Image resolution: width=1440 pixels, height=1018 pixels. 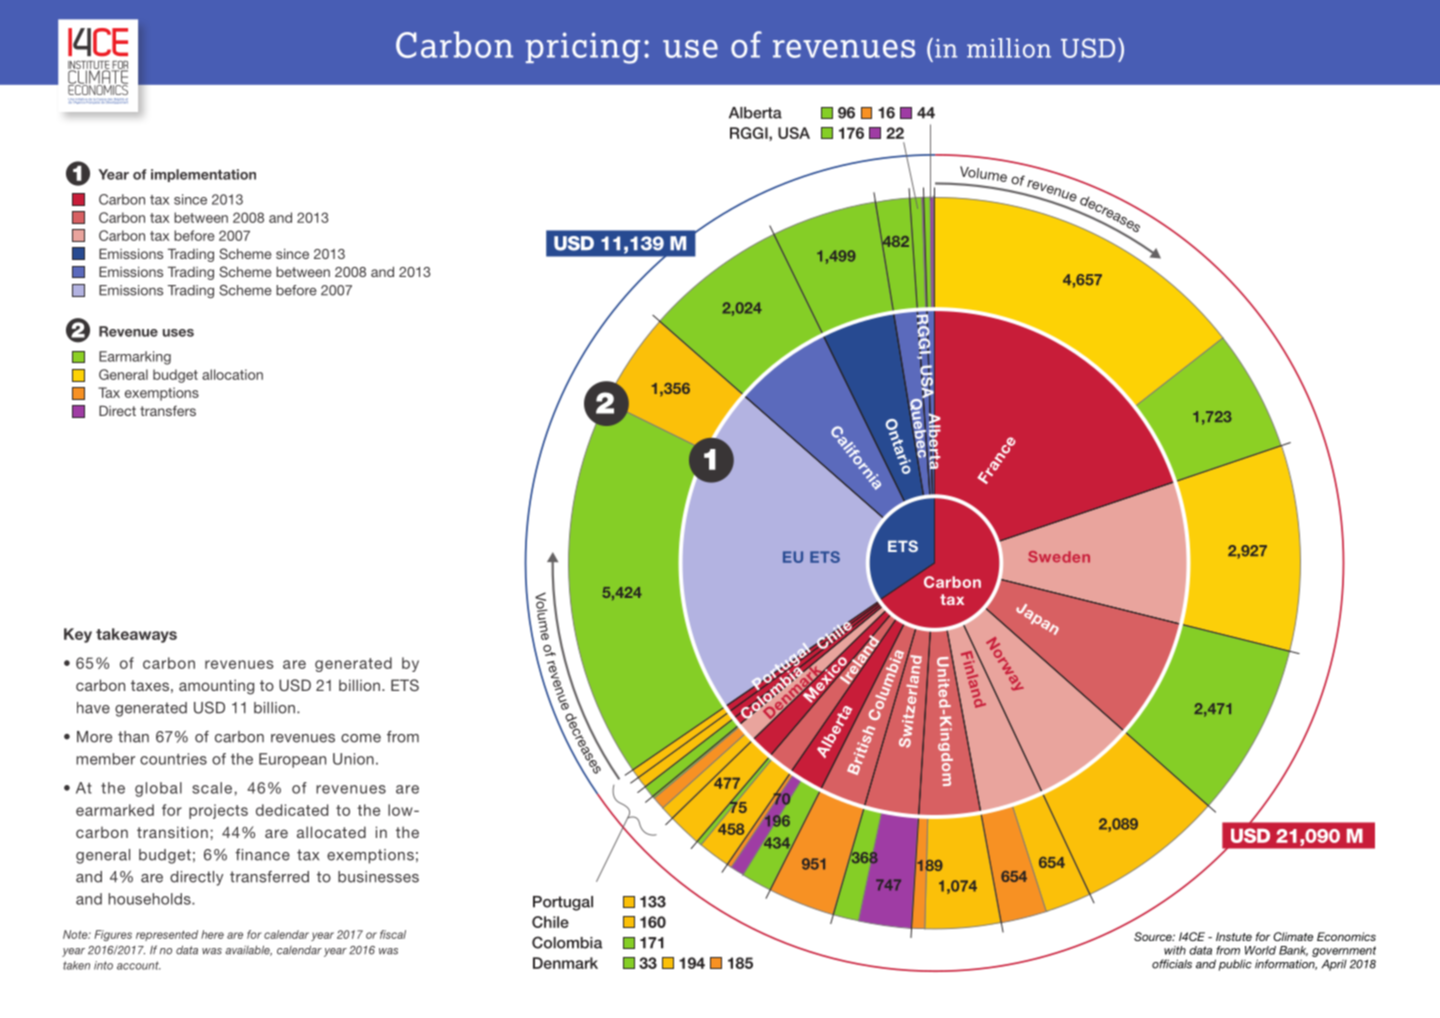 I want to click on amounting, so click(x=216, y=687).
